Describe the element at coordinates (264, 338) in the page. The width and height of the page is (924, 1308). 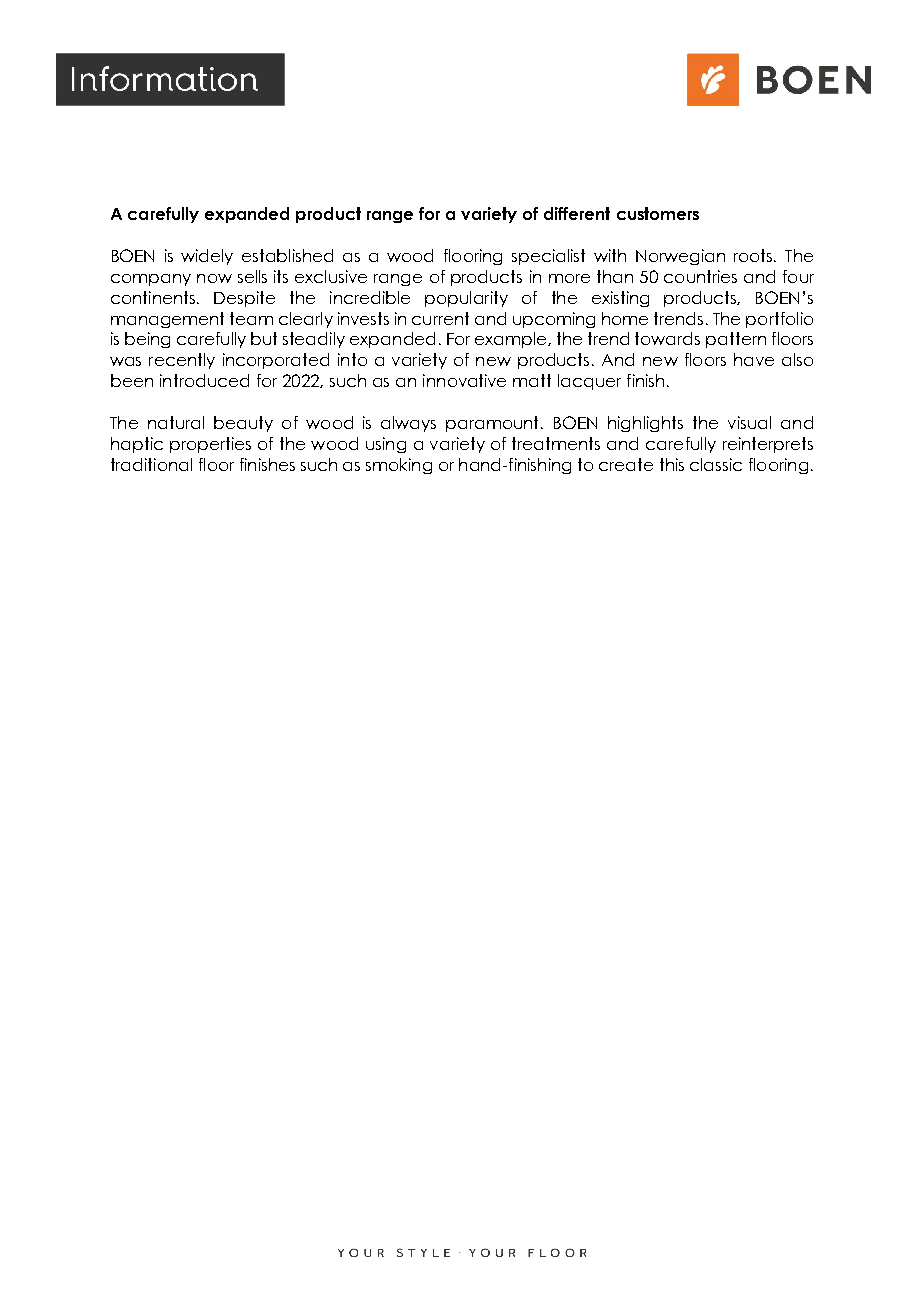
I see `but` at that location.
